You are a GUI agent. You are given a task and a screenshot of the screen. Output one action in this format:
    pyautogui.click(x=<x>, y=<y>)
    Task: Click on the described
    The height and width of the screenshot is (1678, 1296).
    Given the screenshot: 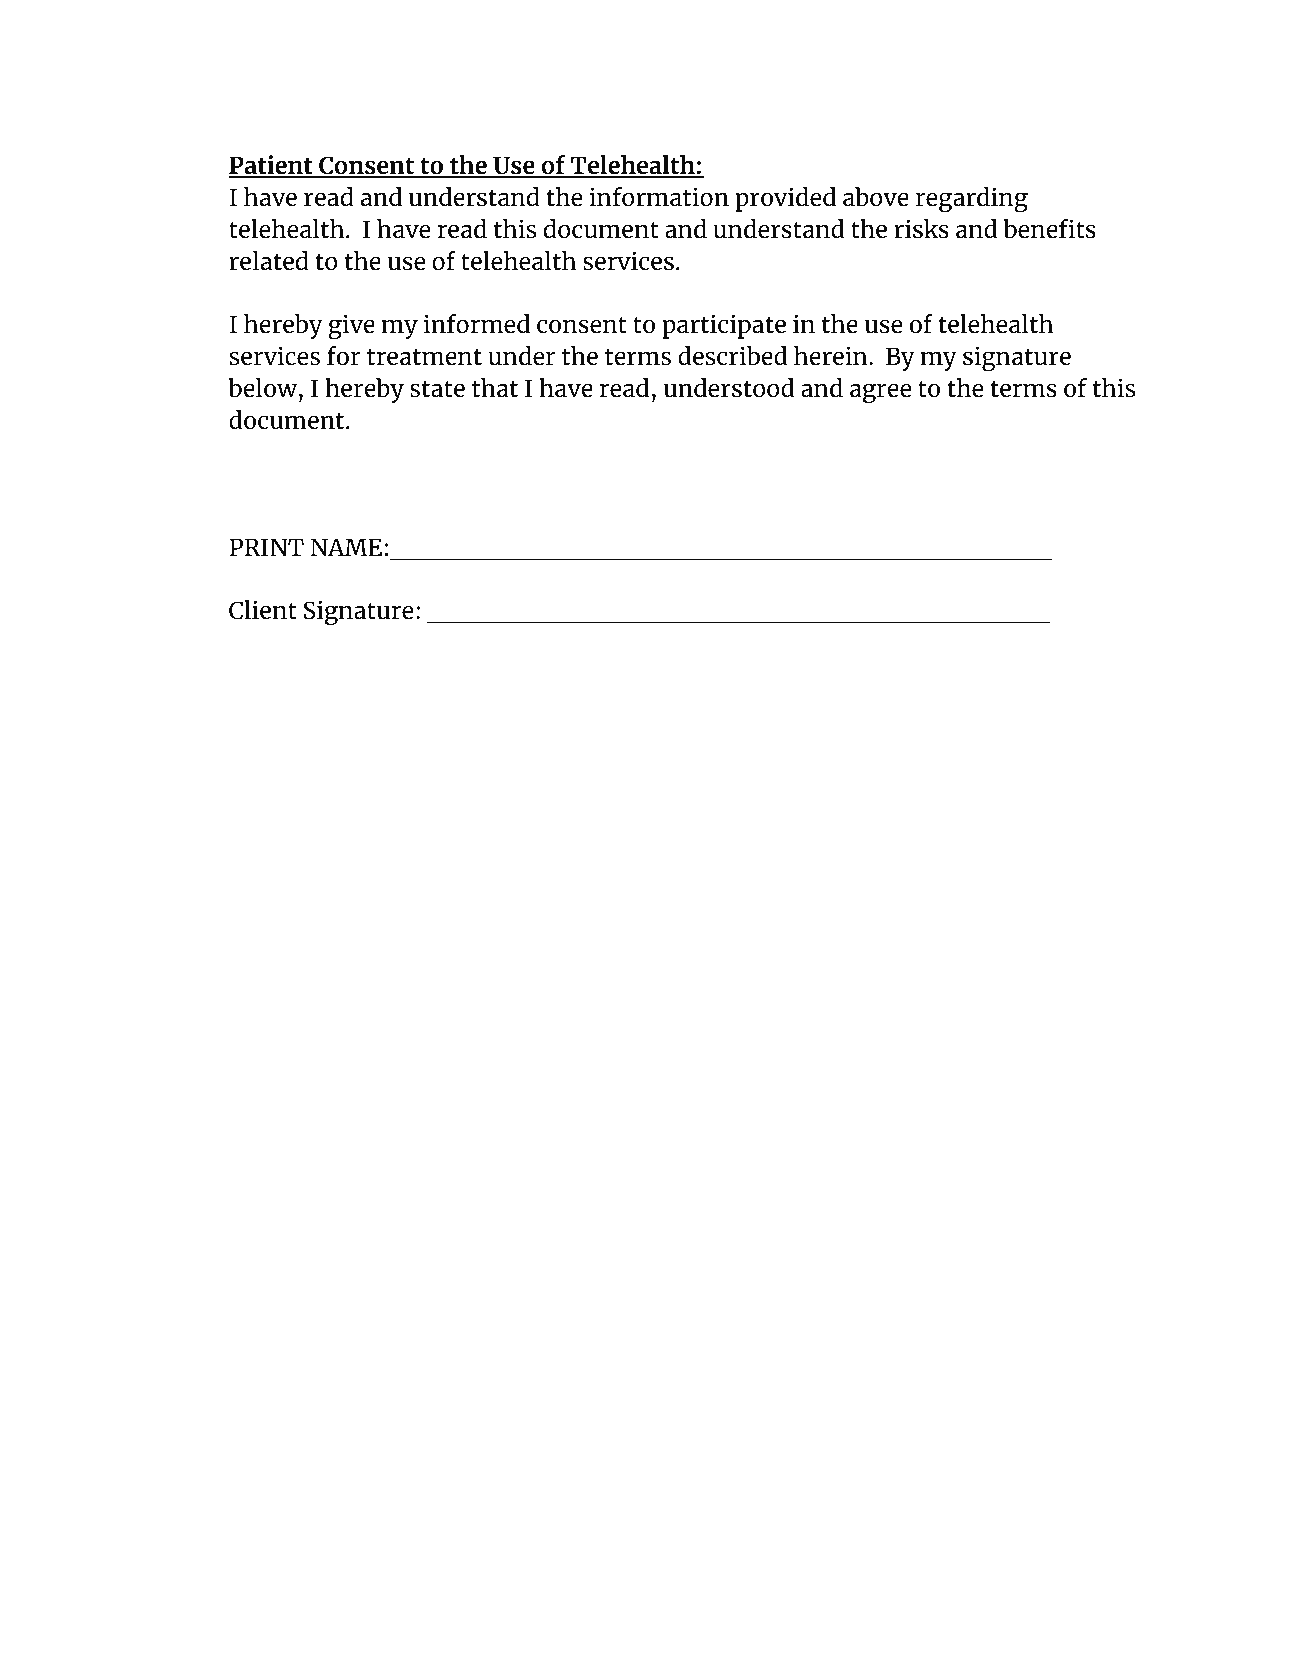 What is the action you would take?
    pyautogui.click(x=732, y=356)
